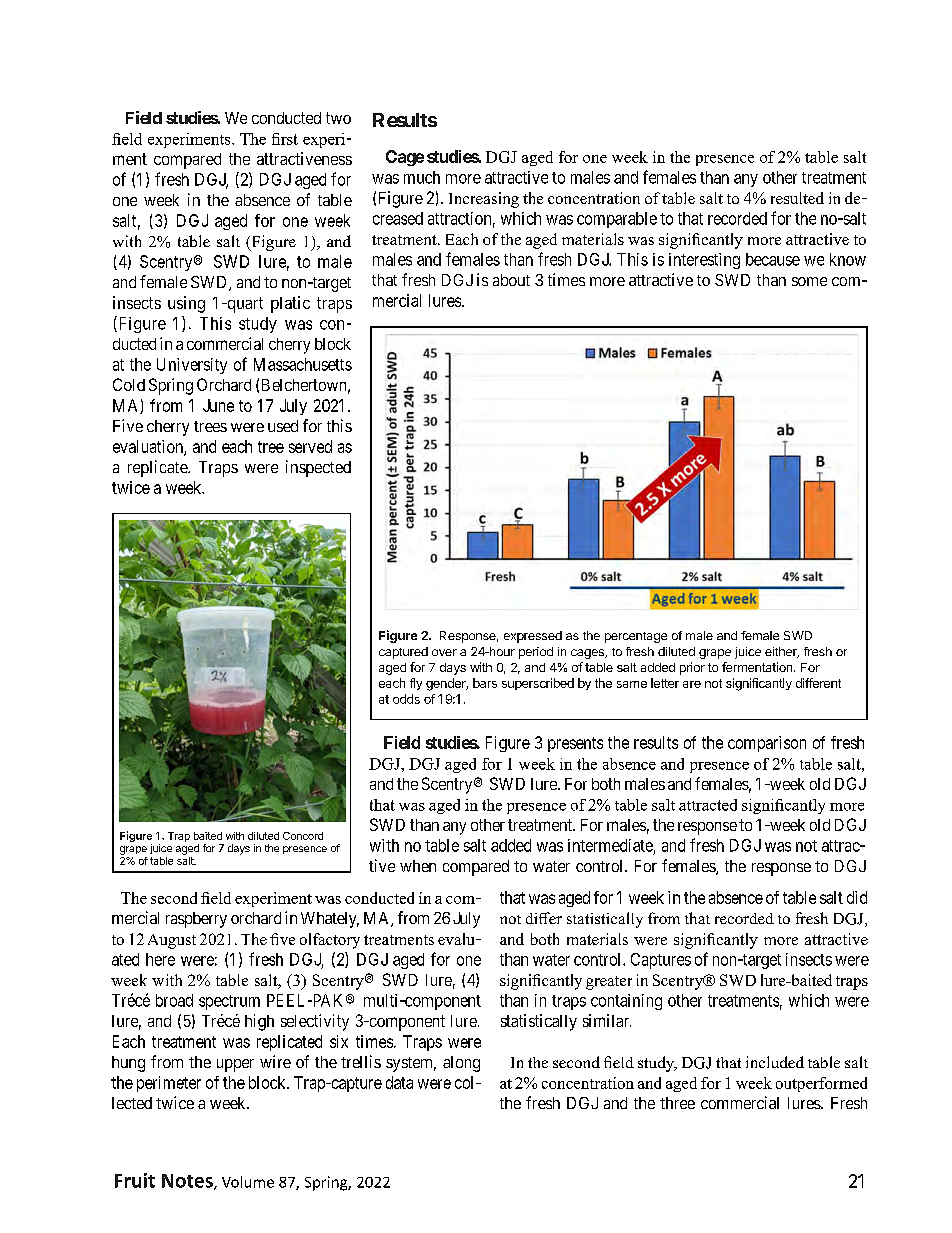 Image resolution: width=952 pixels, height=1233 pixels. Describe the element at coordinates (188, 1182) in the screenshot. I see `Notes` at that location.
